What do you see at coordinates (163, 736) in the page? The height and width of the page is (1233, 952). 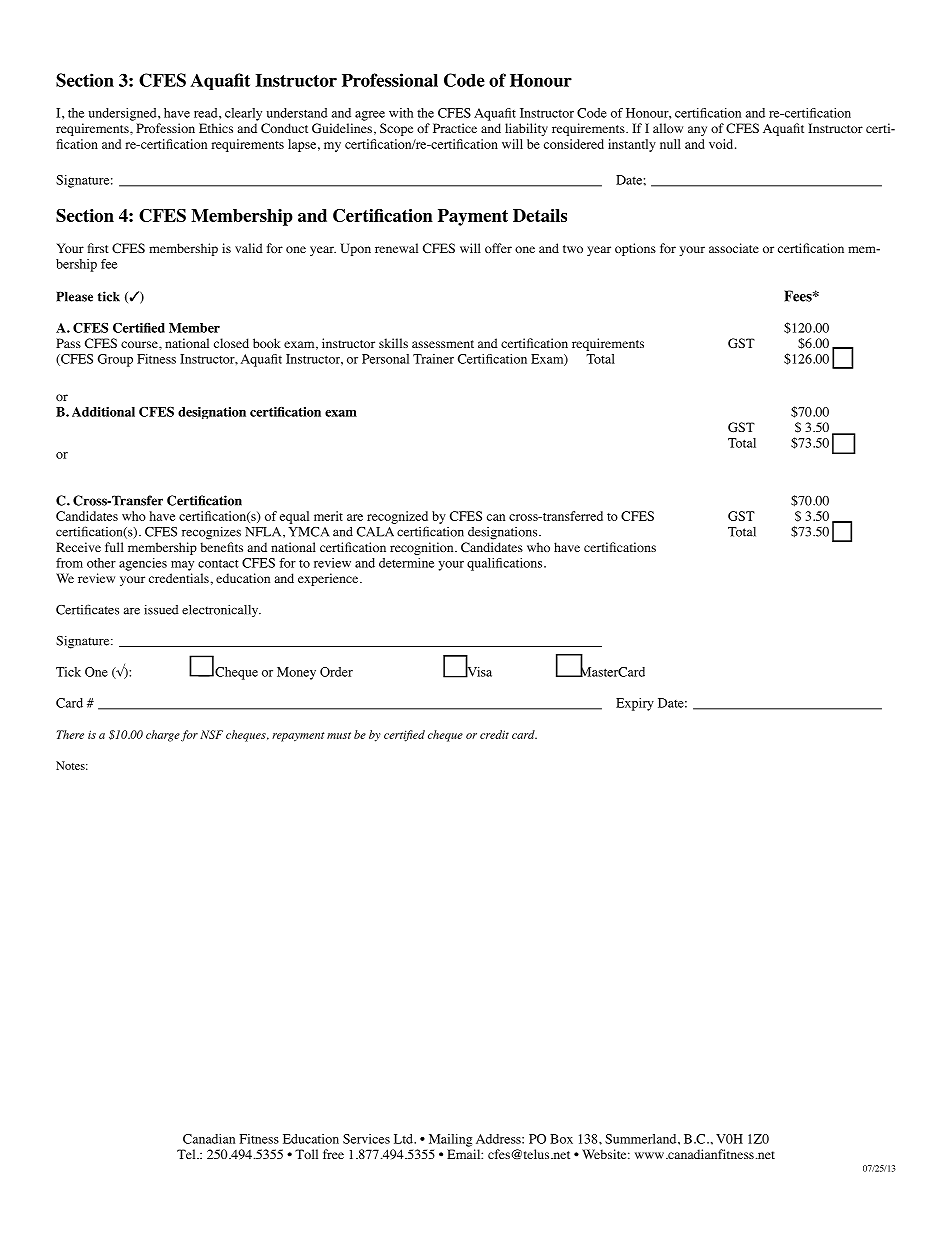 I see `charge` at bounding box center [163, 736].
